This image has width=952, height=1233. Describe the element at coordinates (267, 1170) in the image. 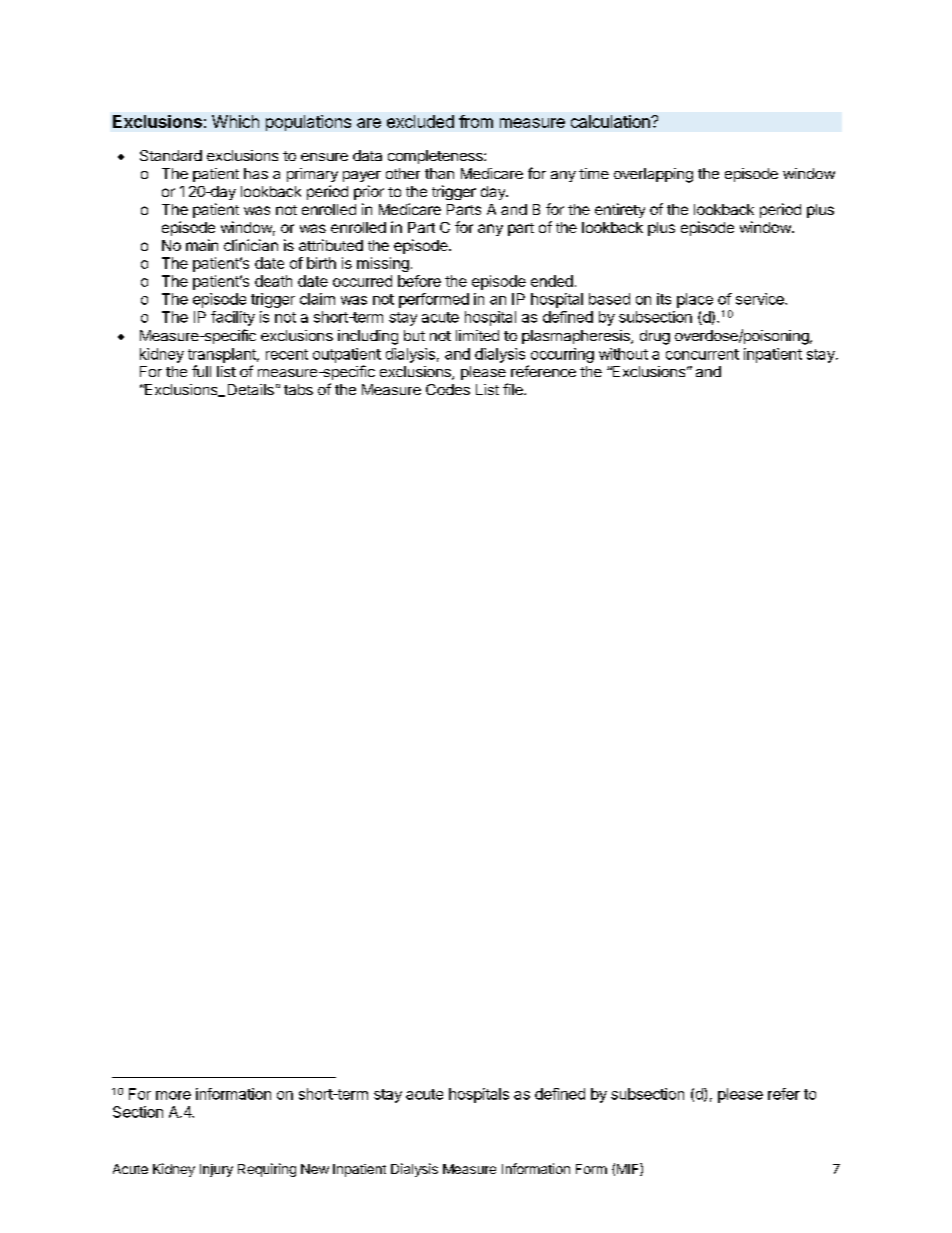

I see `Requiring` at that location.
